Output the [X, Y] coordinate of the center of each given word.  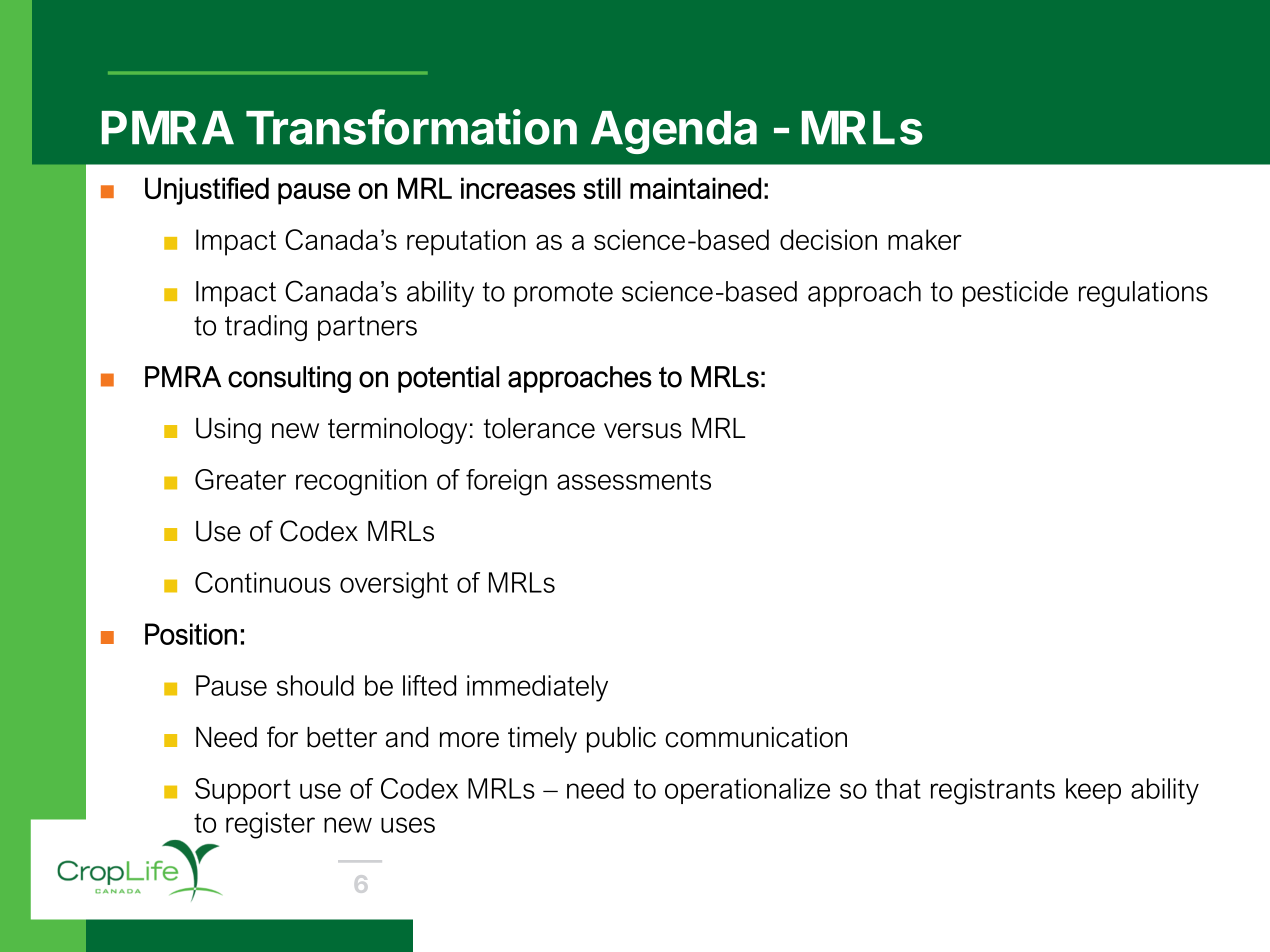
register [270, 825]
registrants [993, 791]
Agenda [674, 132]
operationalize [747, 791]
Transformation [411, 127]
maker [925, 239]
